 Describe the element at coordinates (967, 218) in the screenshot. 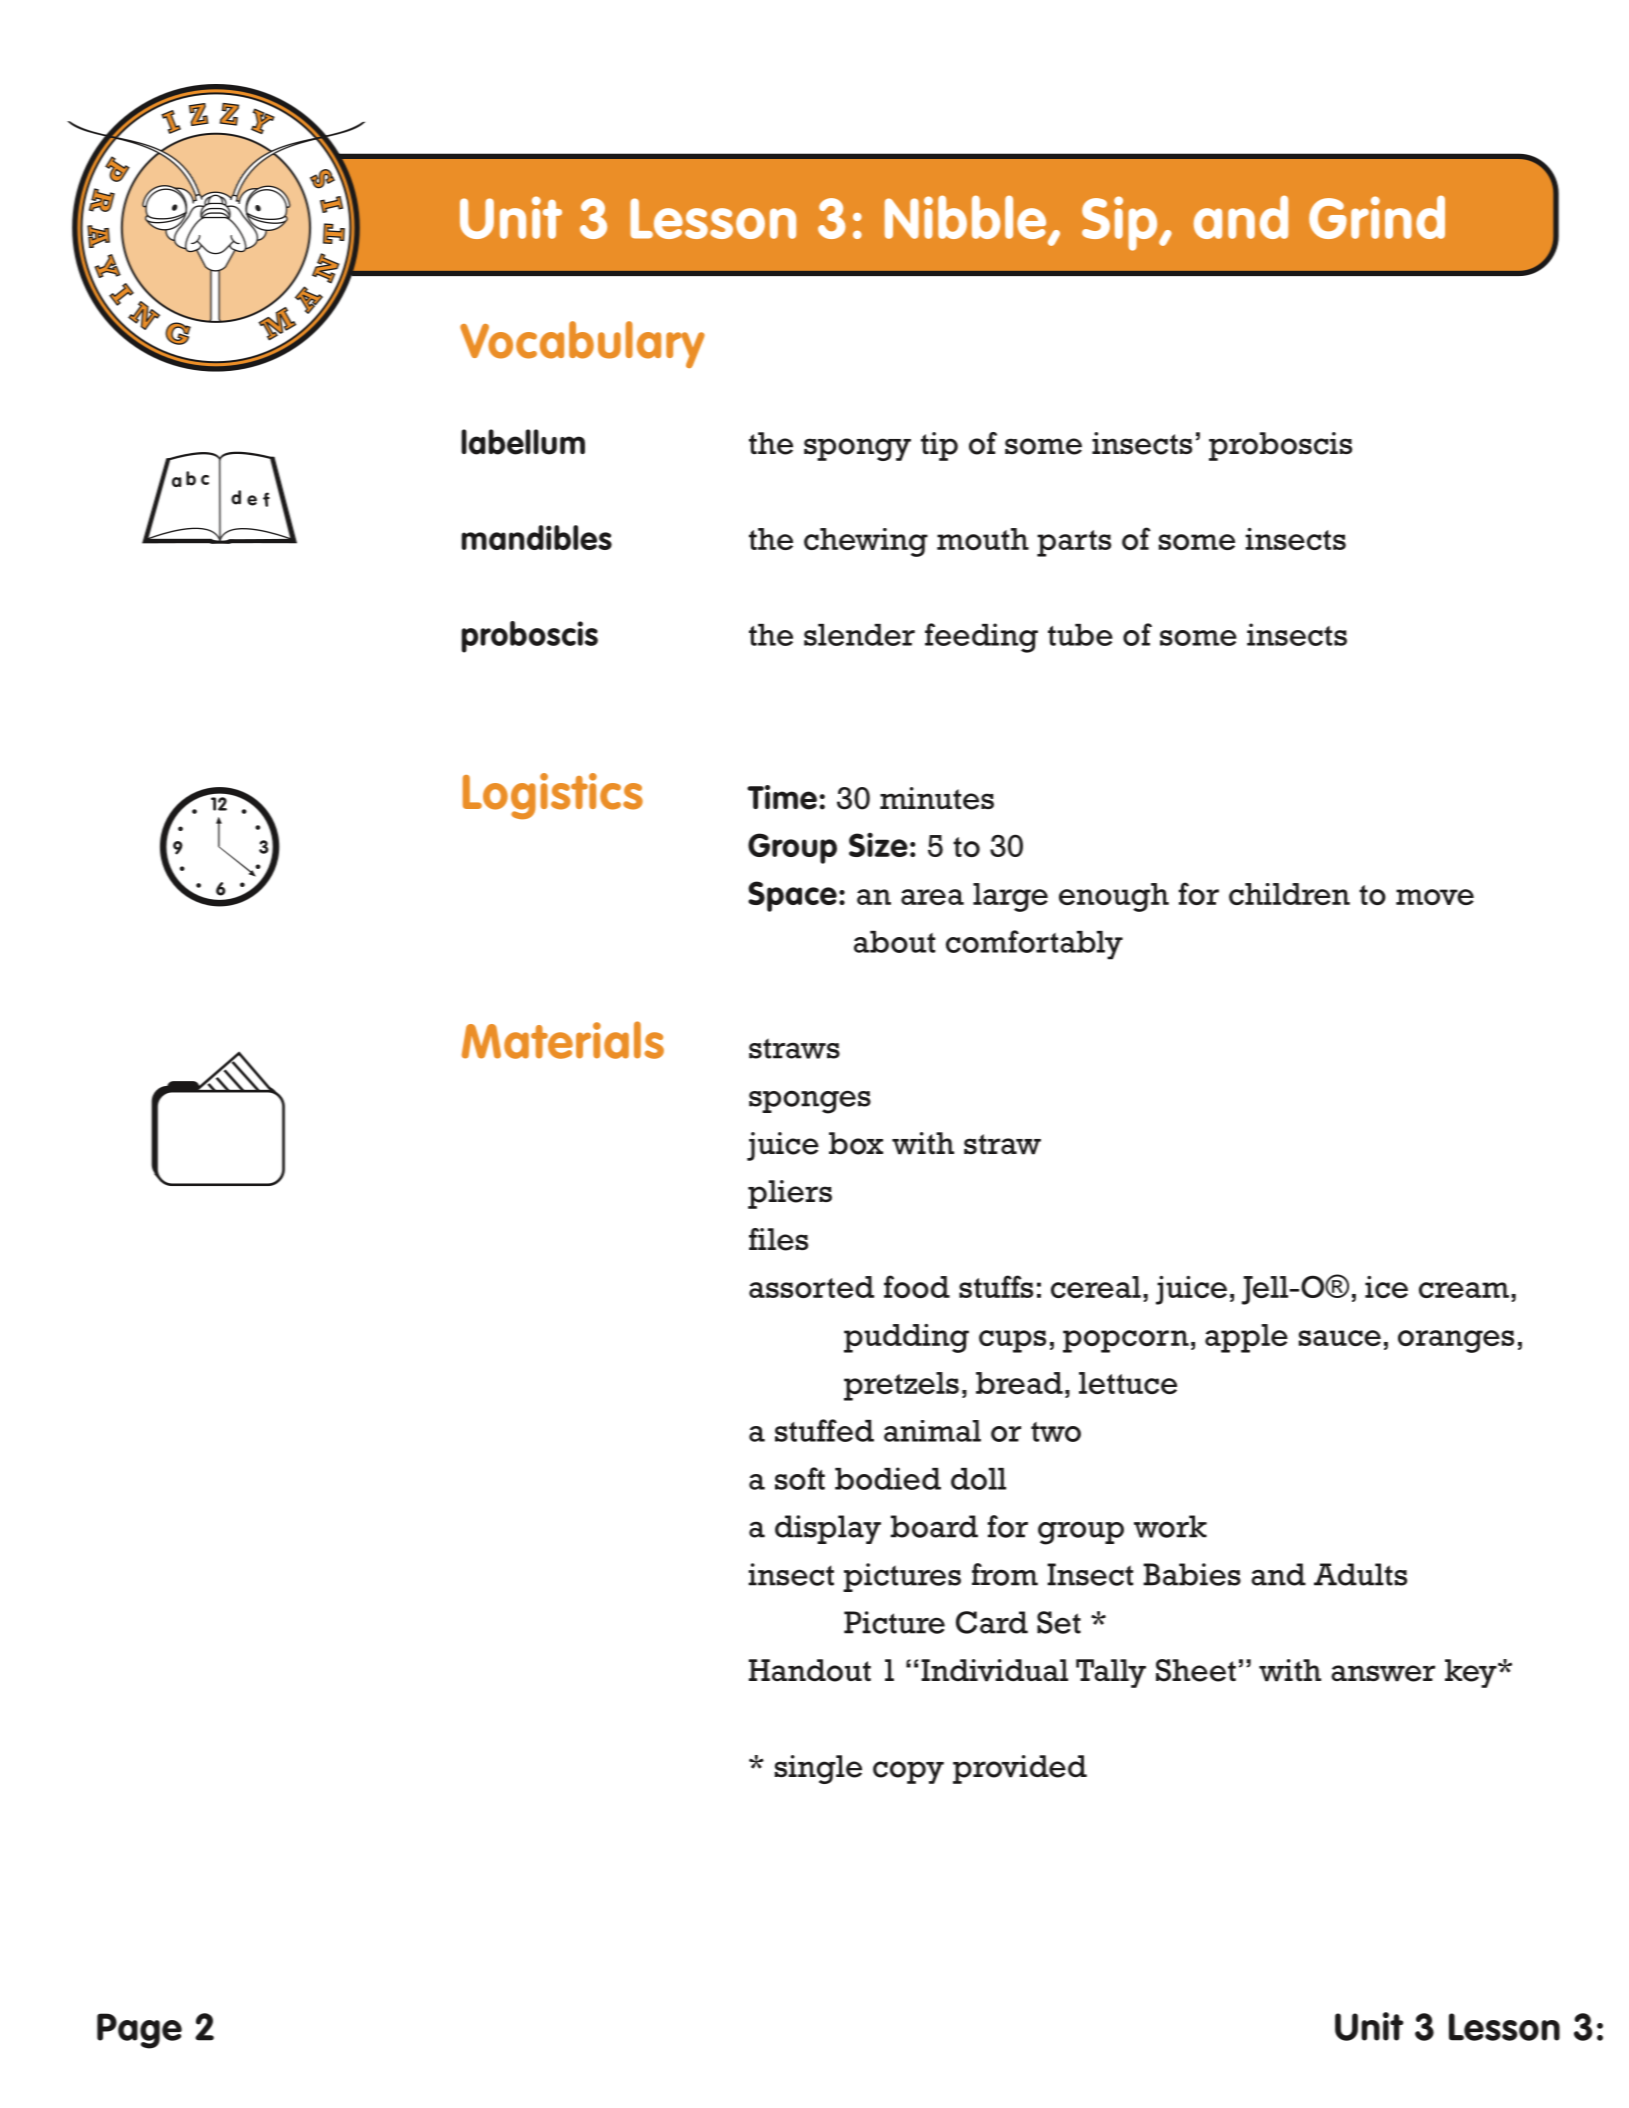

I see `Nibble` at that location.
